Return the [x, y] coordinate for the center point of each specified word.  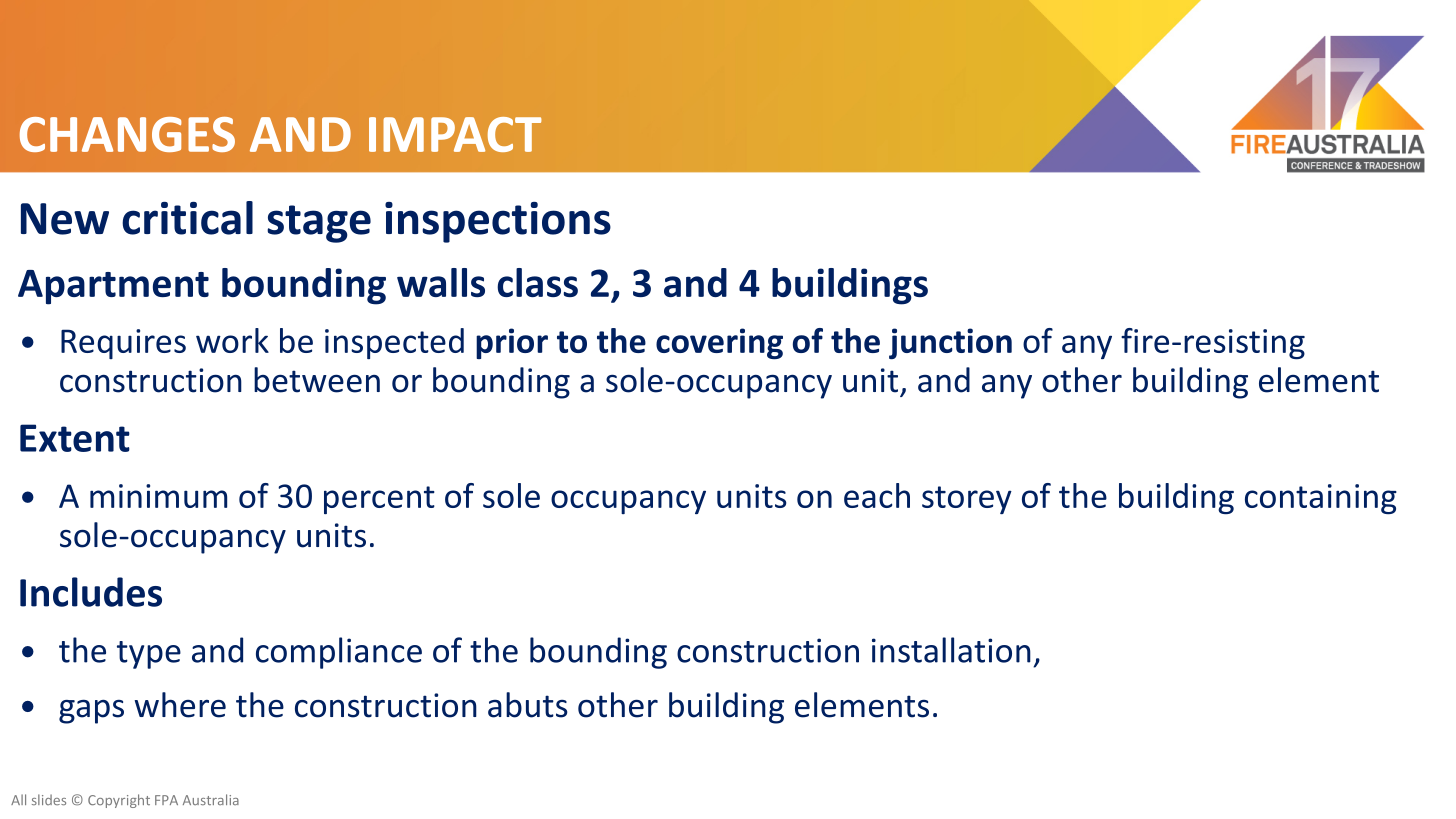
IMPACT [455, 134]
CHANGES [127, 134]
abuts [528, 705]
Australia [211, 799]
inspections [498, 222]
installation [951, 650]
